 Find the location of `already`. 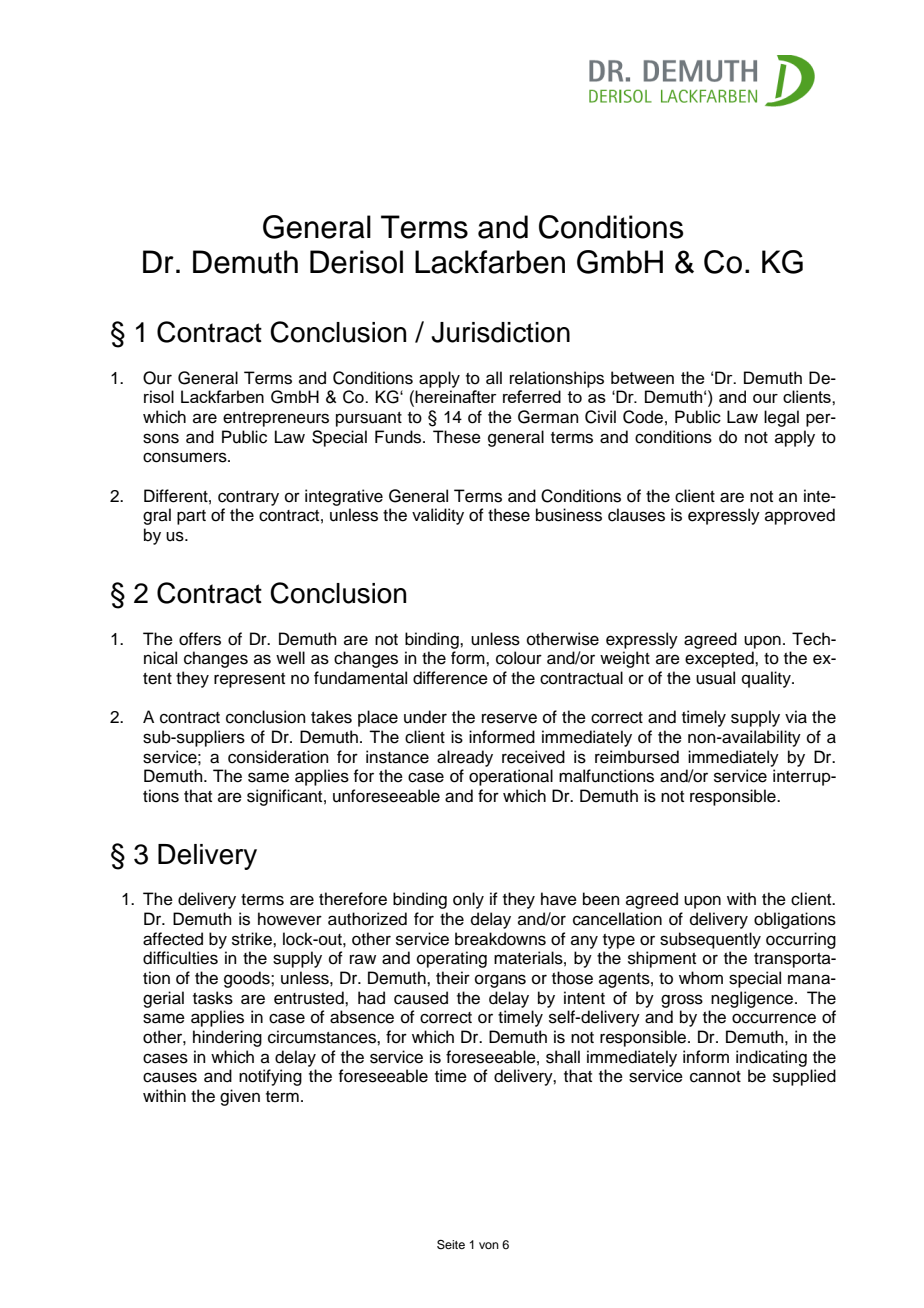

already is located at coordinates (465, 758).
